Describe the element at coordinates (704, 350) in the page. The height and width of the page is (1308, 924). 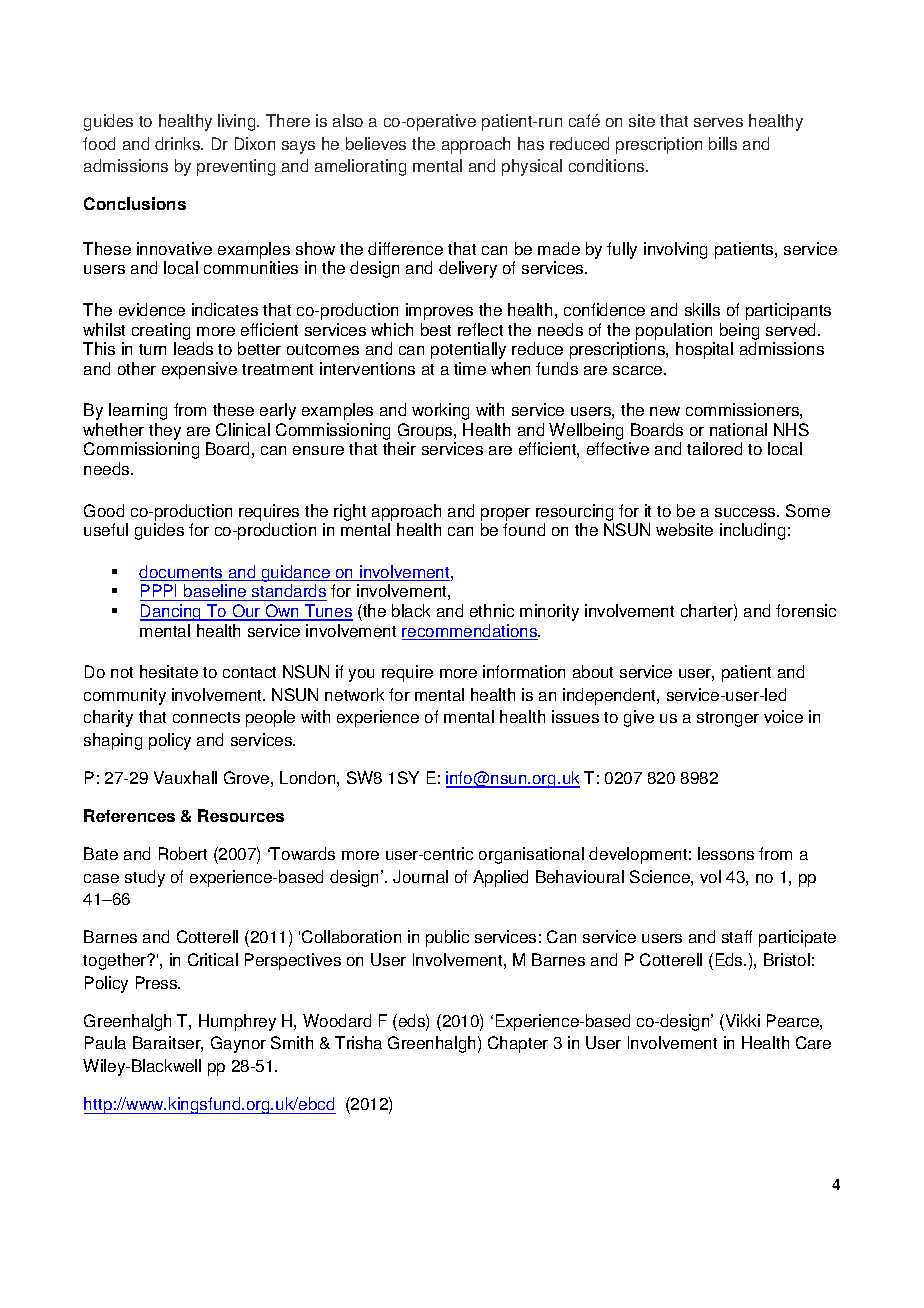
I see `hospital` at that location.
